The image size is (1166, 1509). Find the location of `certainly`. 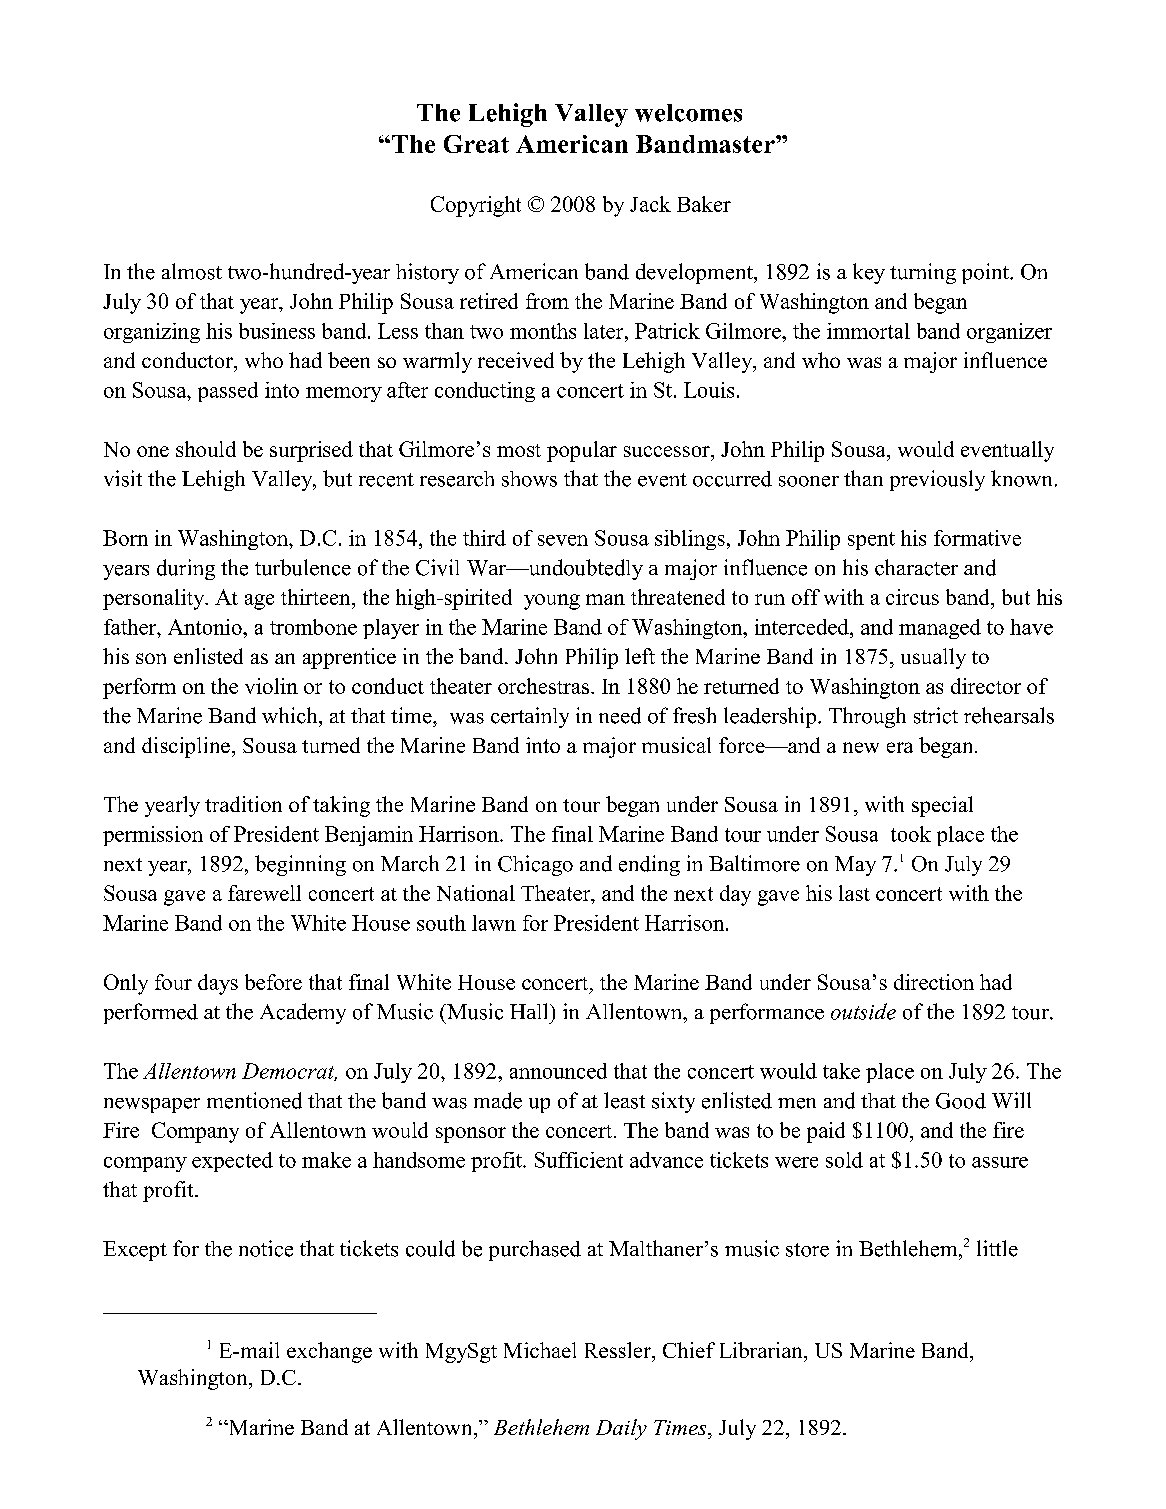

certainly is located at coordinates (530, 717).
